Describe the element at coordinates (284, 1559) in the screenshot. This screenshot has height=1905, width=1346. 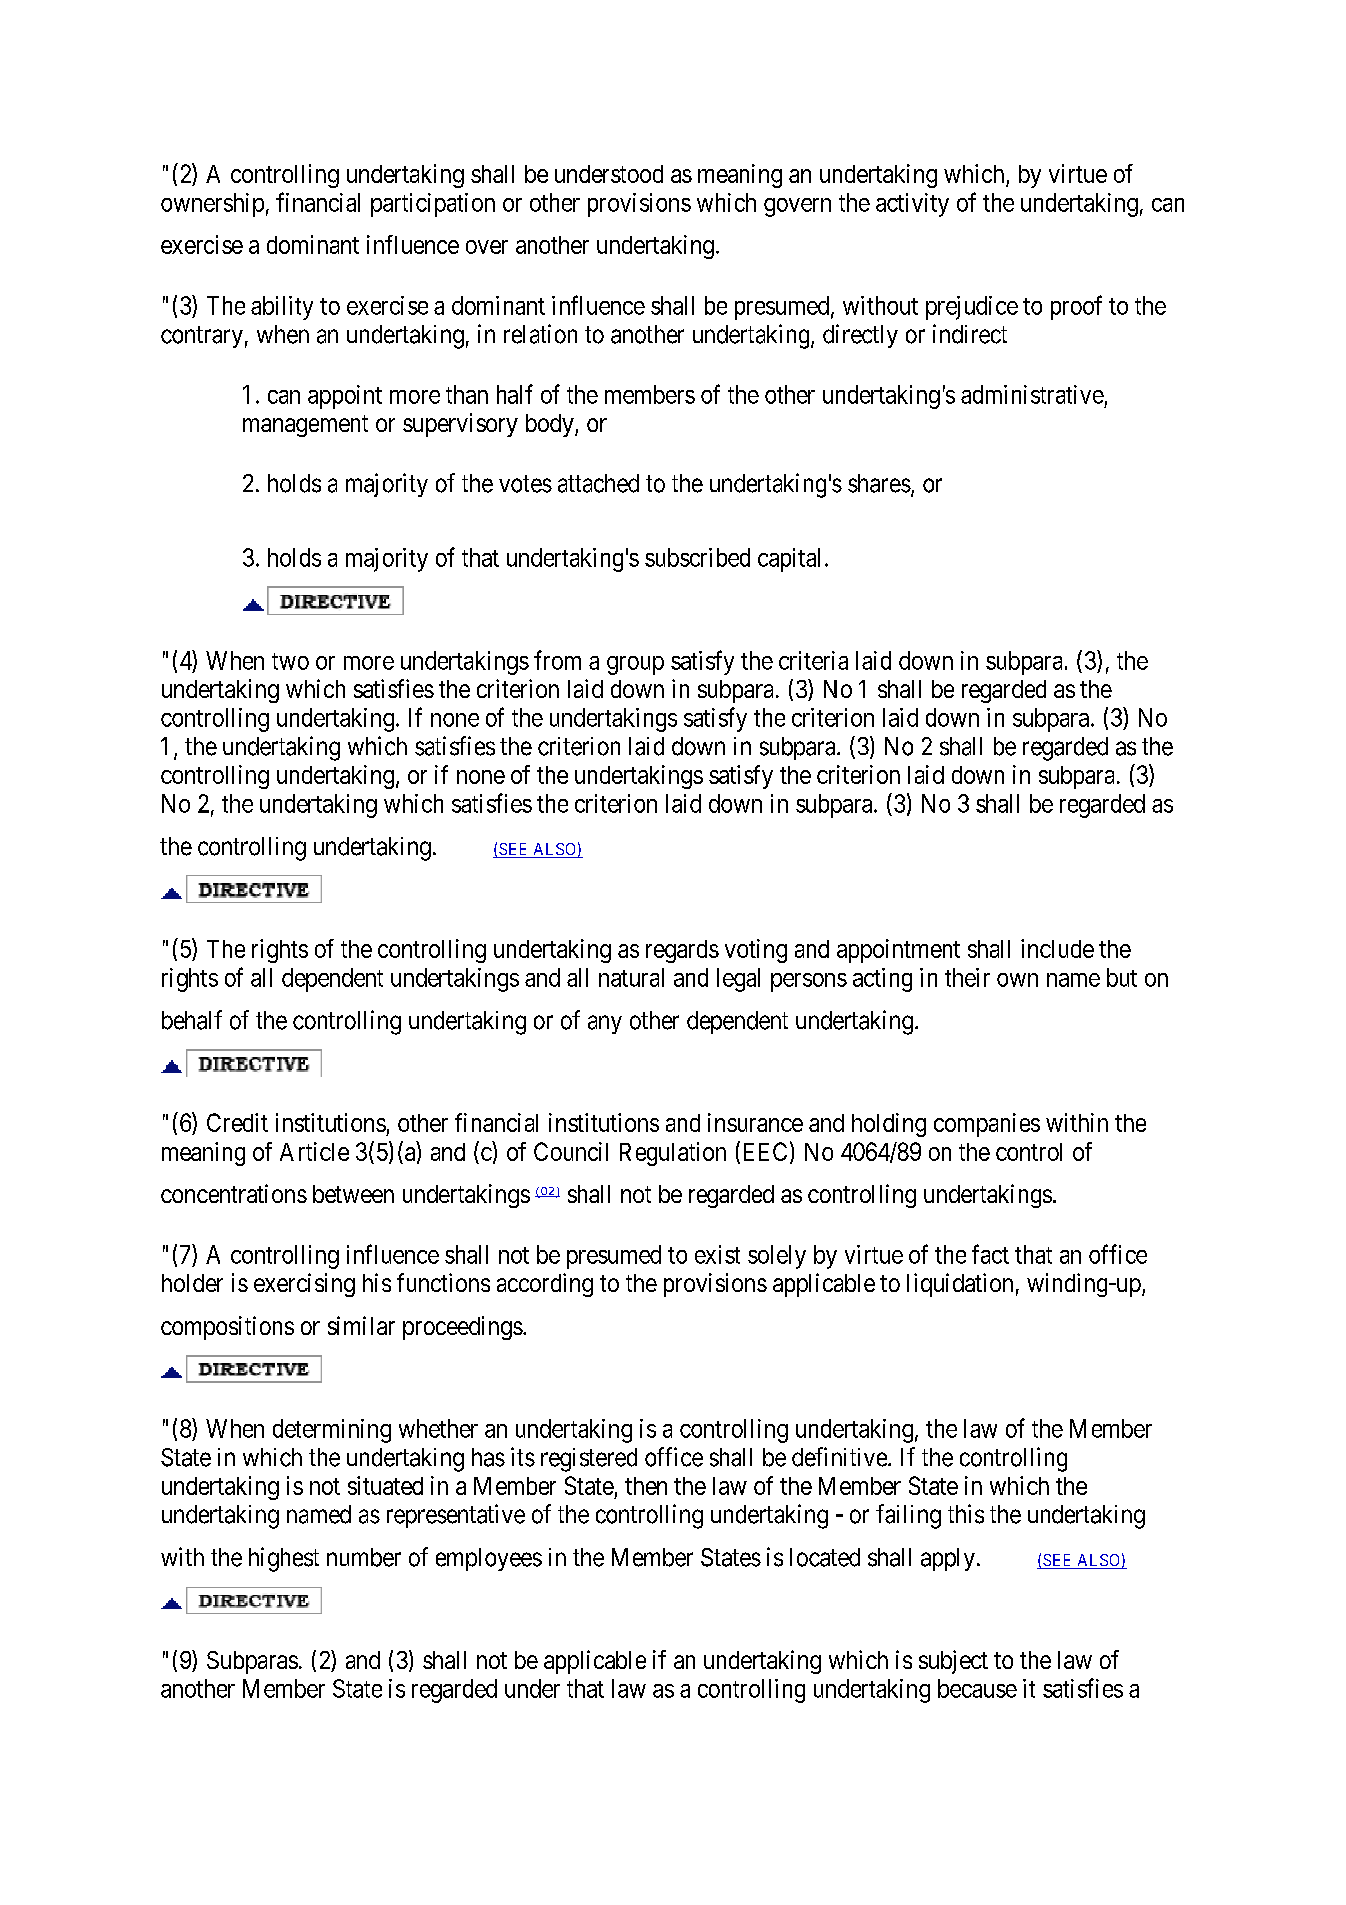
I see `highest` at that location.
